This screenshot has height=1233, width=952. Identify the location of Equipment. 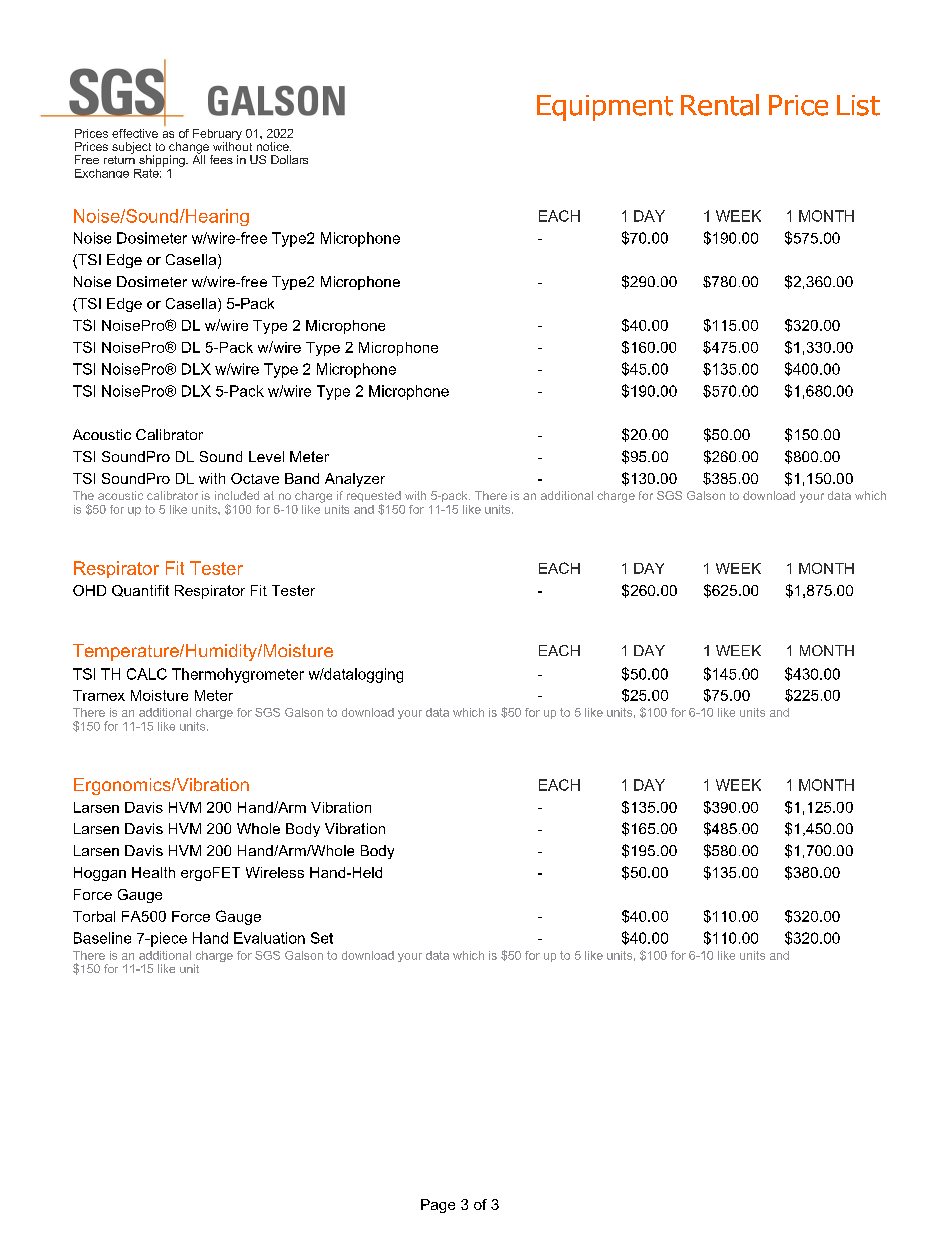
(605, 108).
